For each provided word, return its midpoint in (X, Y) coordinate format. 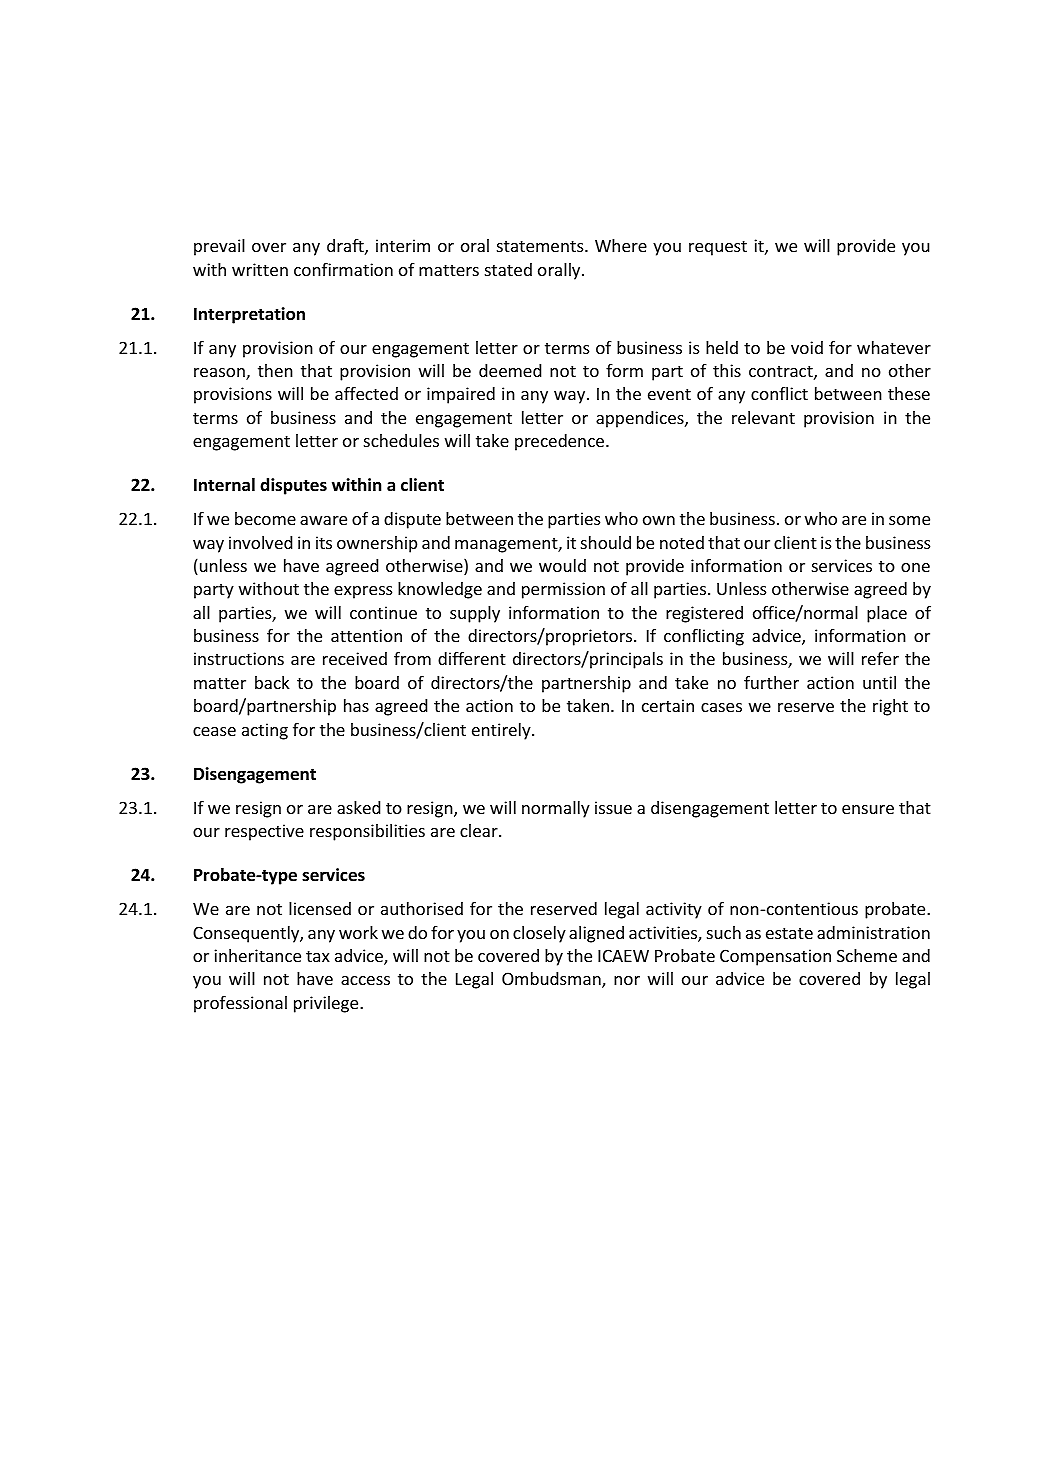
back (272, 682)
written (260, 269)
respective (264, 832)
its (324, 542)
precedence (561, 442)
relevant (763, 417)
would (562, 565)
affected (366, 393)
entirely (502, 731)
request (718, 248)
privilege (327, 1004)
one (915, 567)
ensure (868, 809)
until (879, 682)
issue (613, 807)
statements (541, 246)
